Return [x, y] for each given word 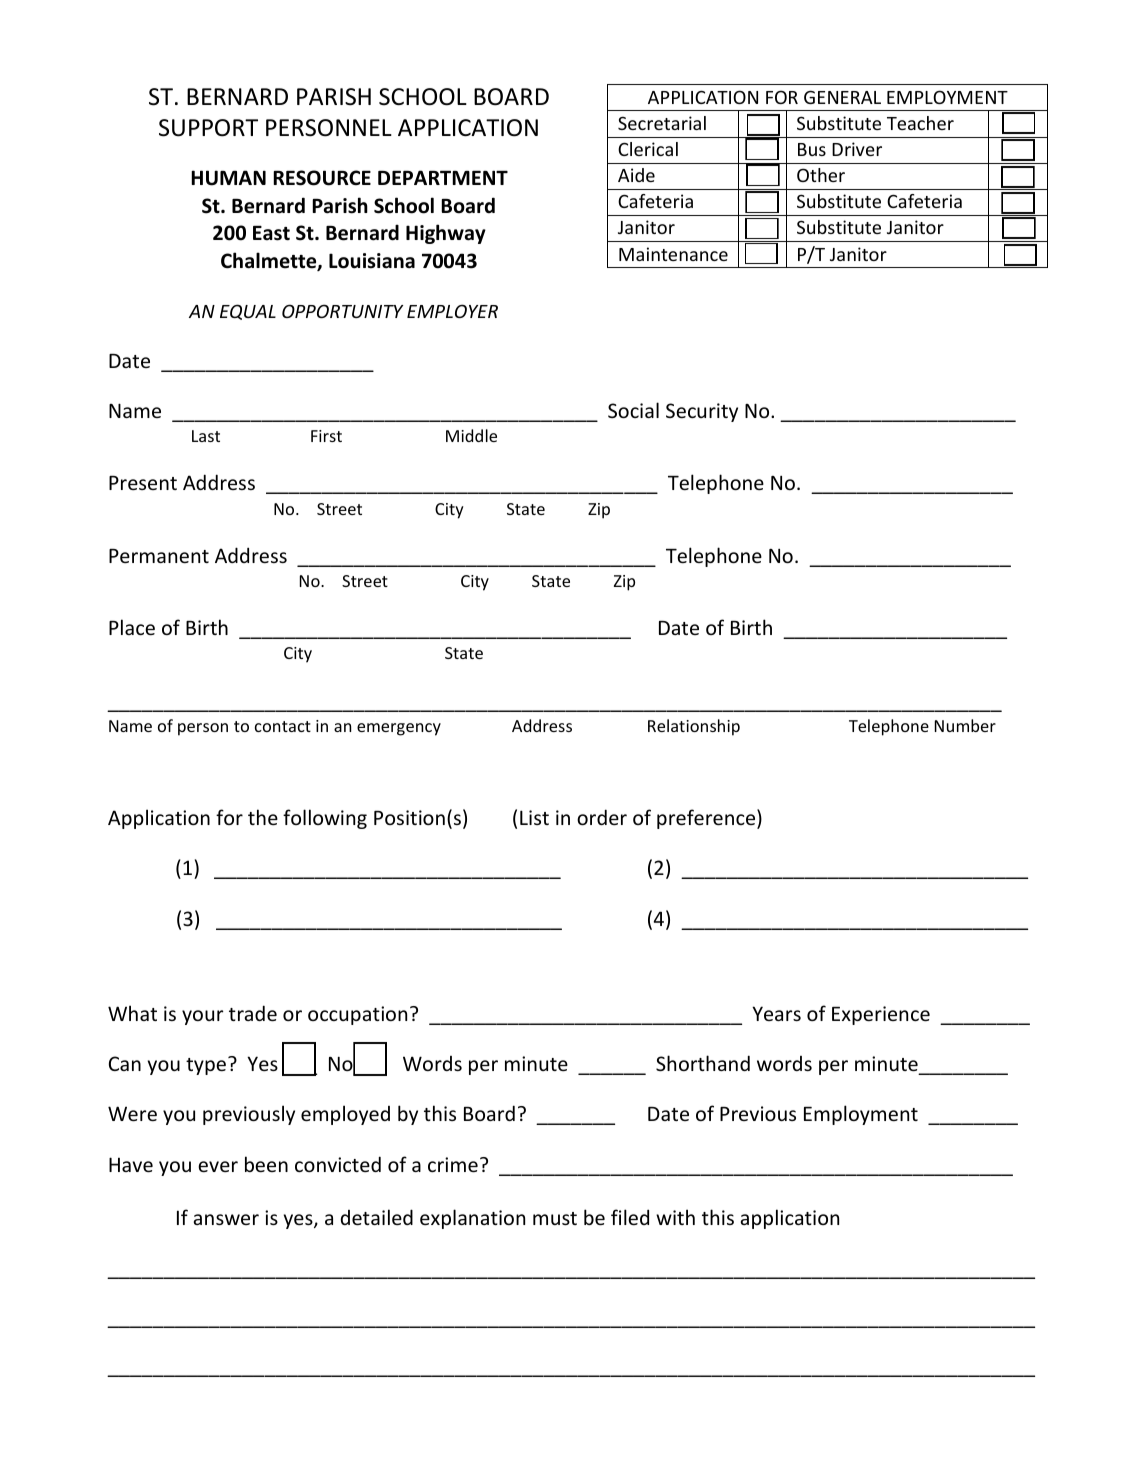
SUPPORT [208, 128]
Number [965, 725]
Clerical [648, 149]
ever [218, 1166]
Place [132, 627]
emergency [399, 729]
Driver [857, 149]
